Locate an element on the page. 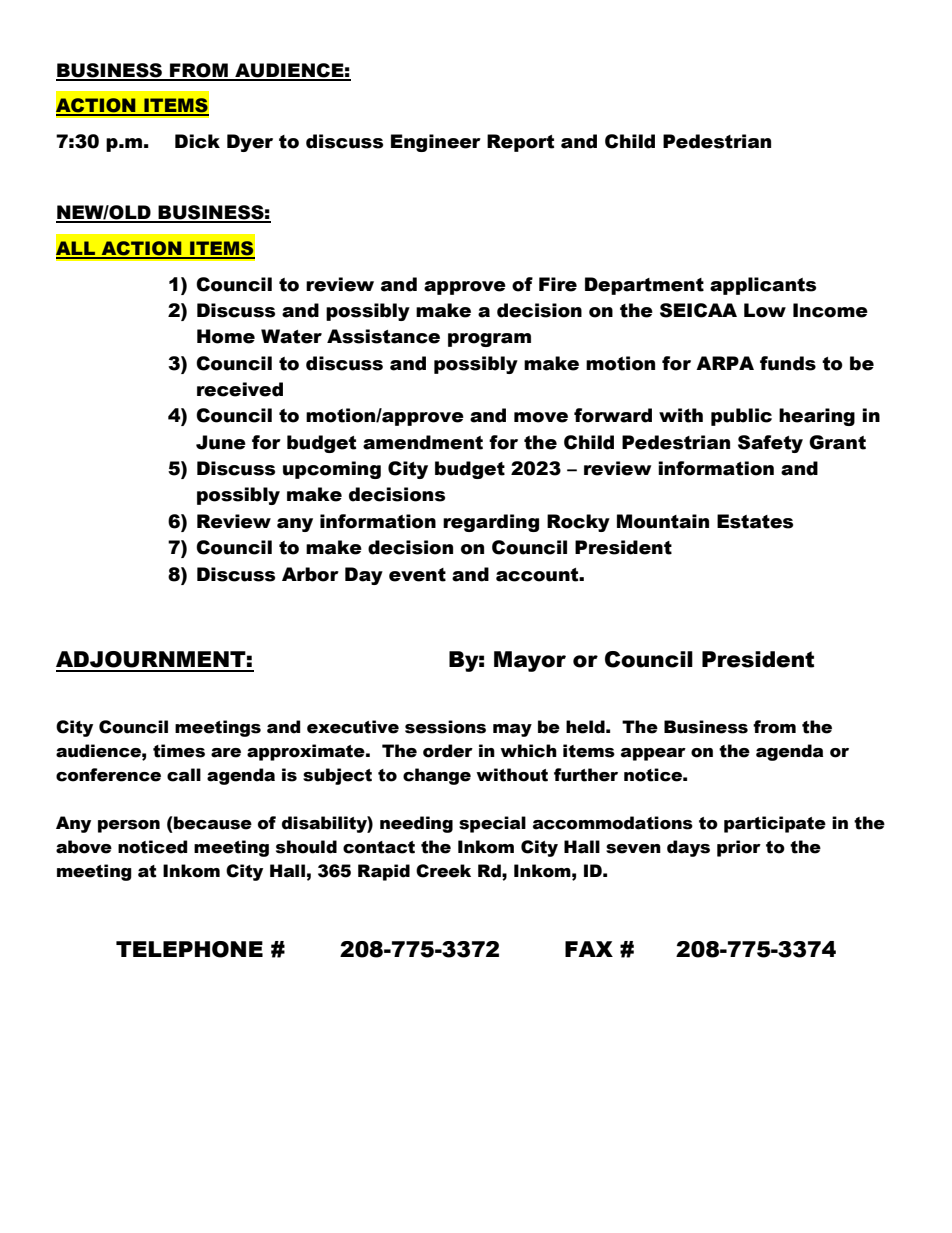 This document has height=1233, width=952. applicants is located at coordinates (763, 286).
